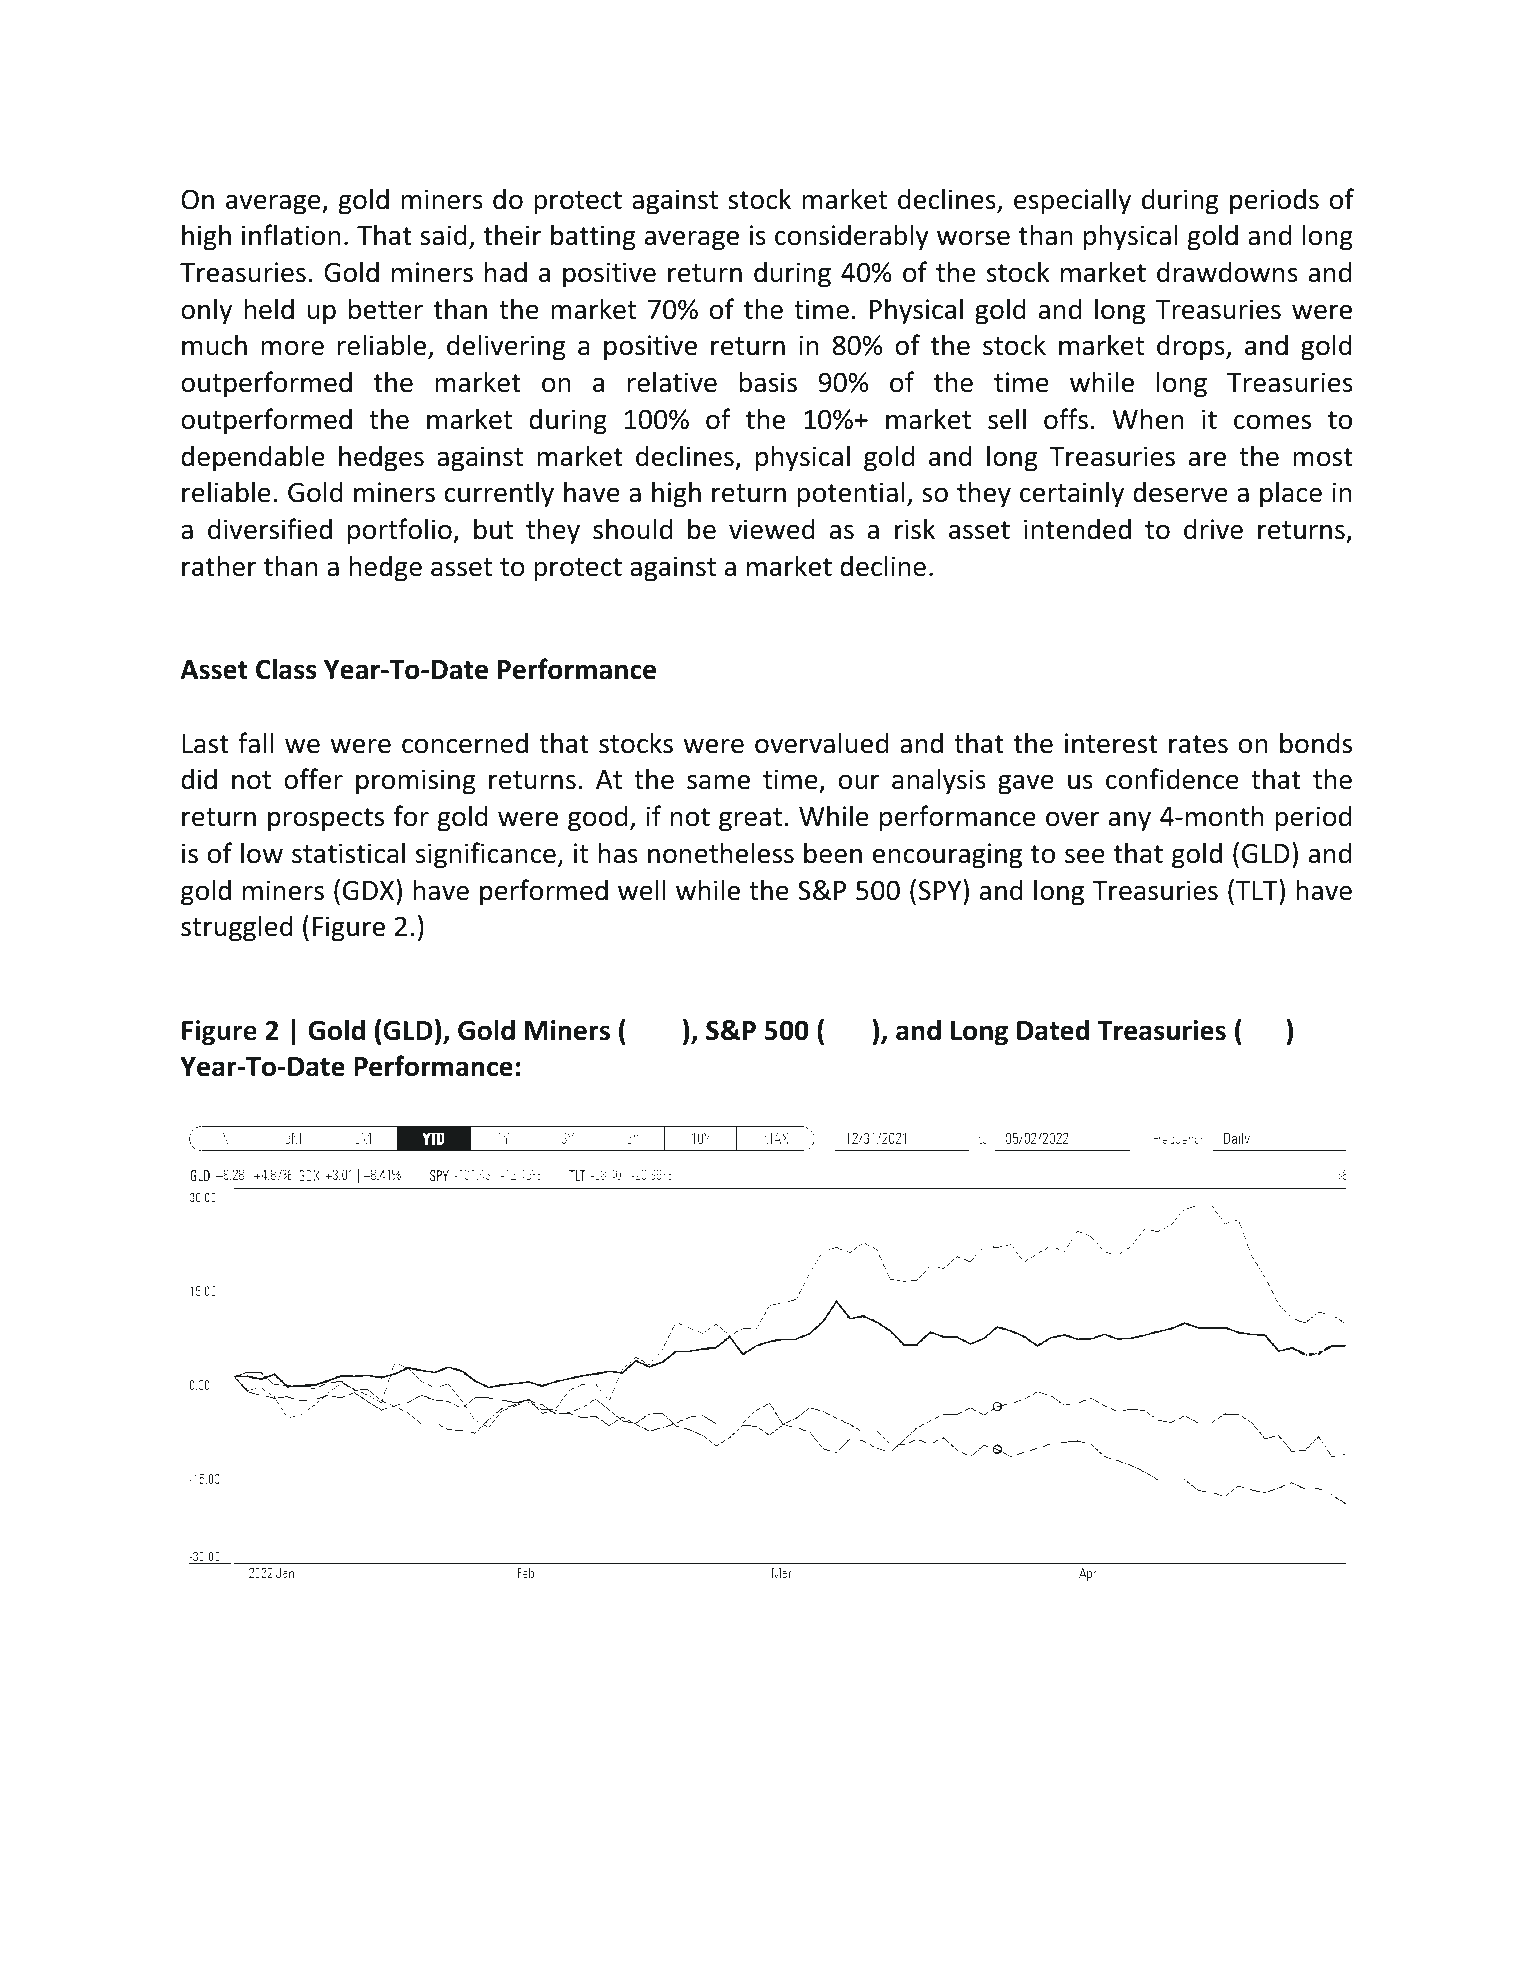 The height and width of the screenshot is (1985, 1534). What do you see at coordinates (1246, 1880) in the screenshot?
I see `LLC` at bounding box center [1246, 1880].
